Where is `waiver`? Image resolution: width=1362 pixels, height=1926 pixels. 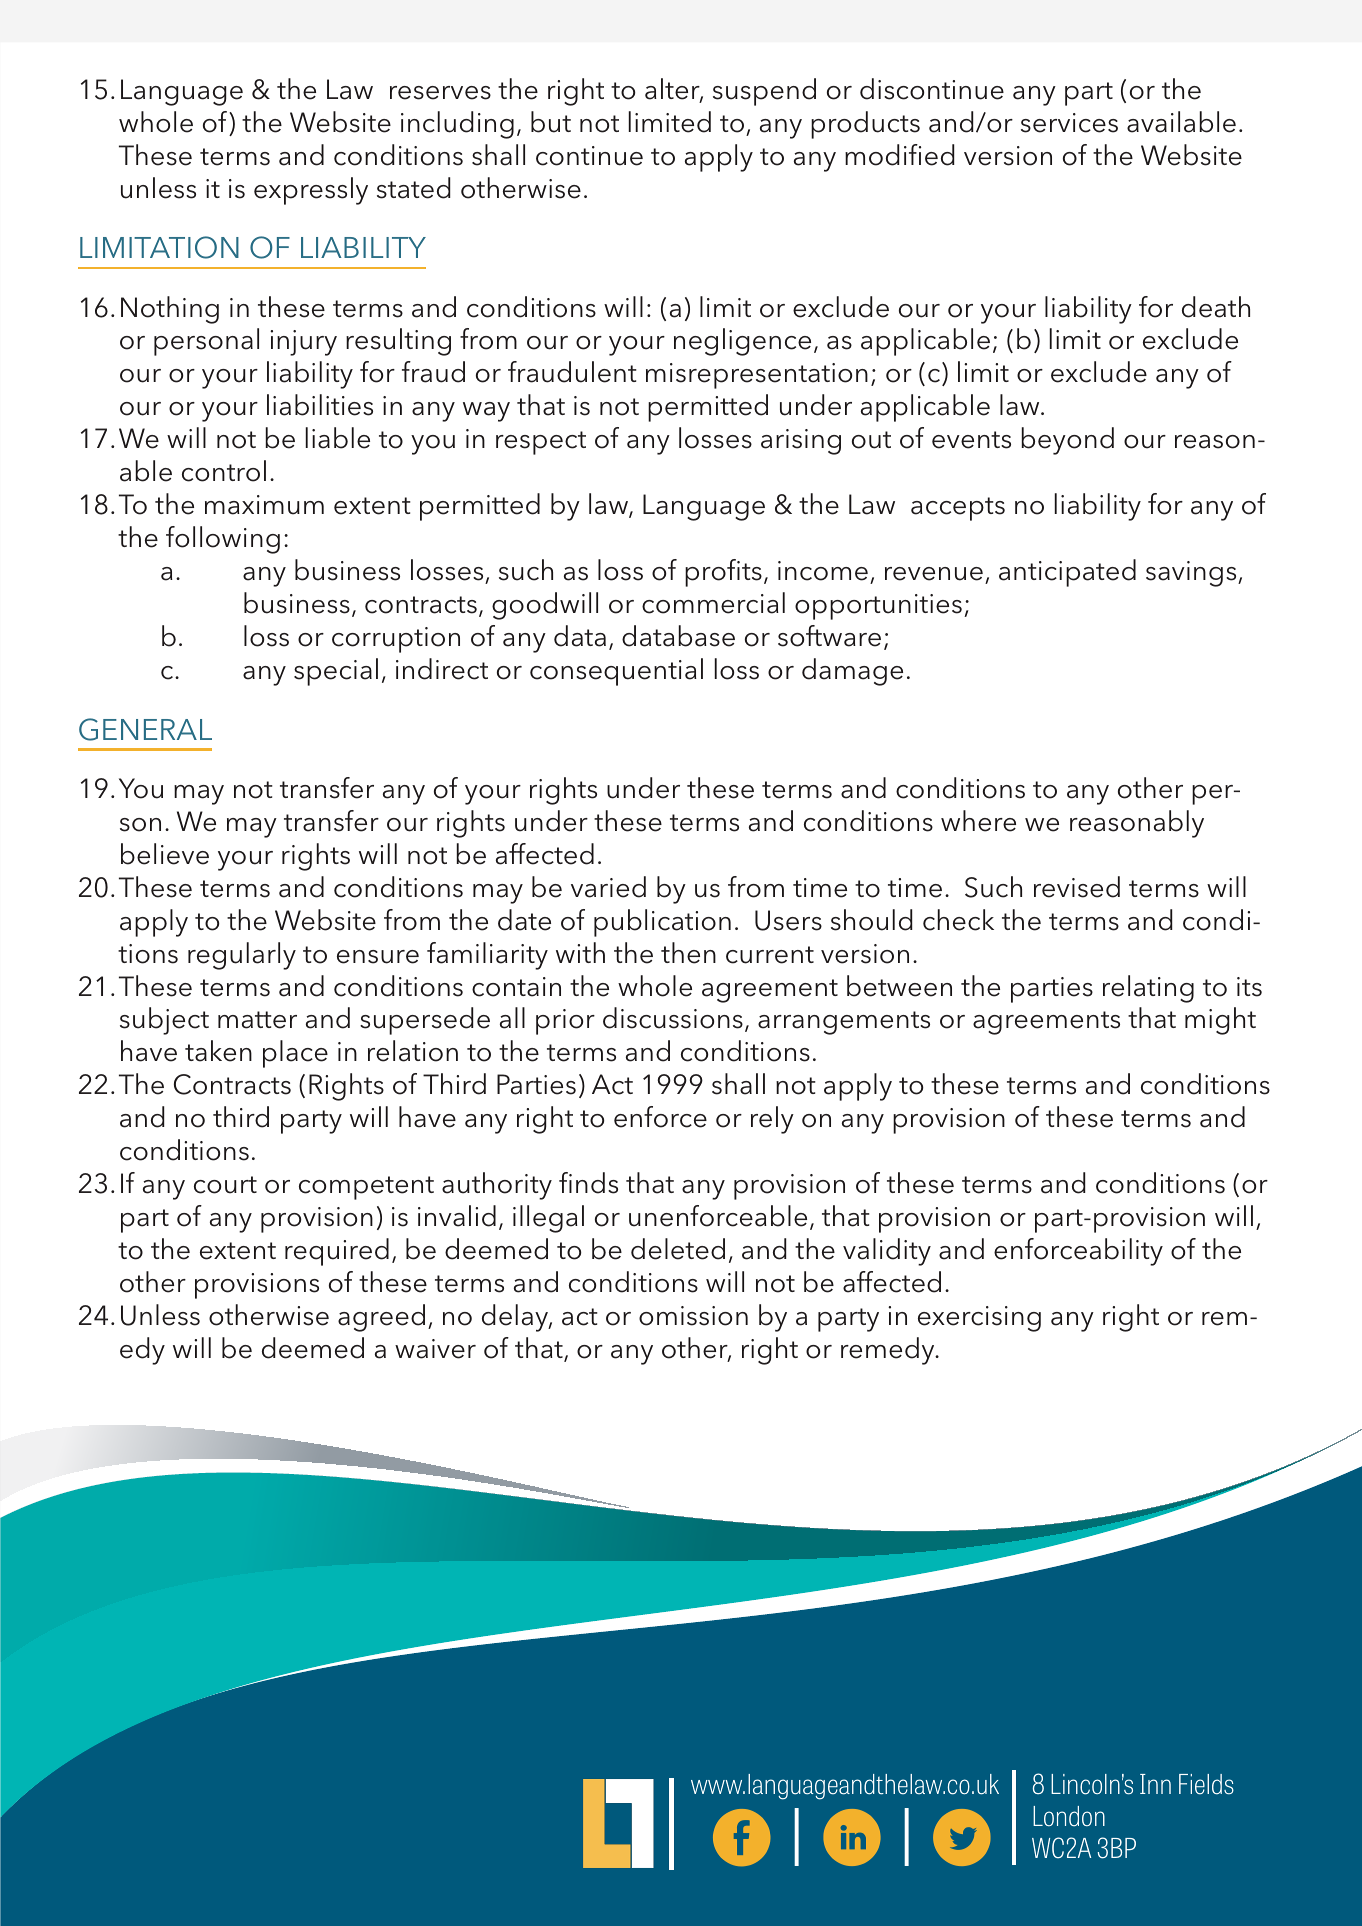 waiver is located at coordinates (435, 1349).
